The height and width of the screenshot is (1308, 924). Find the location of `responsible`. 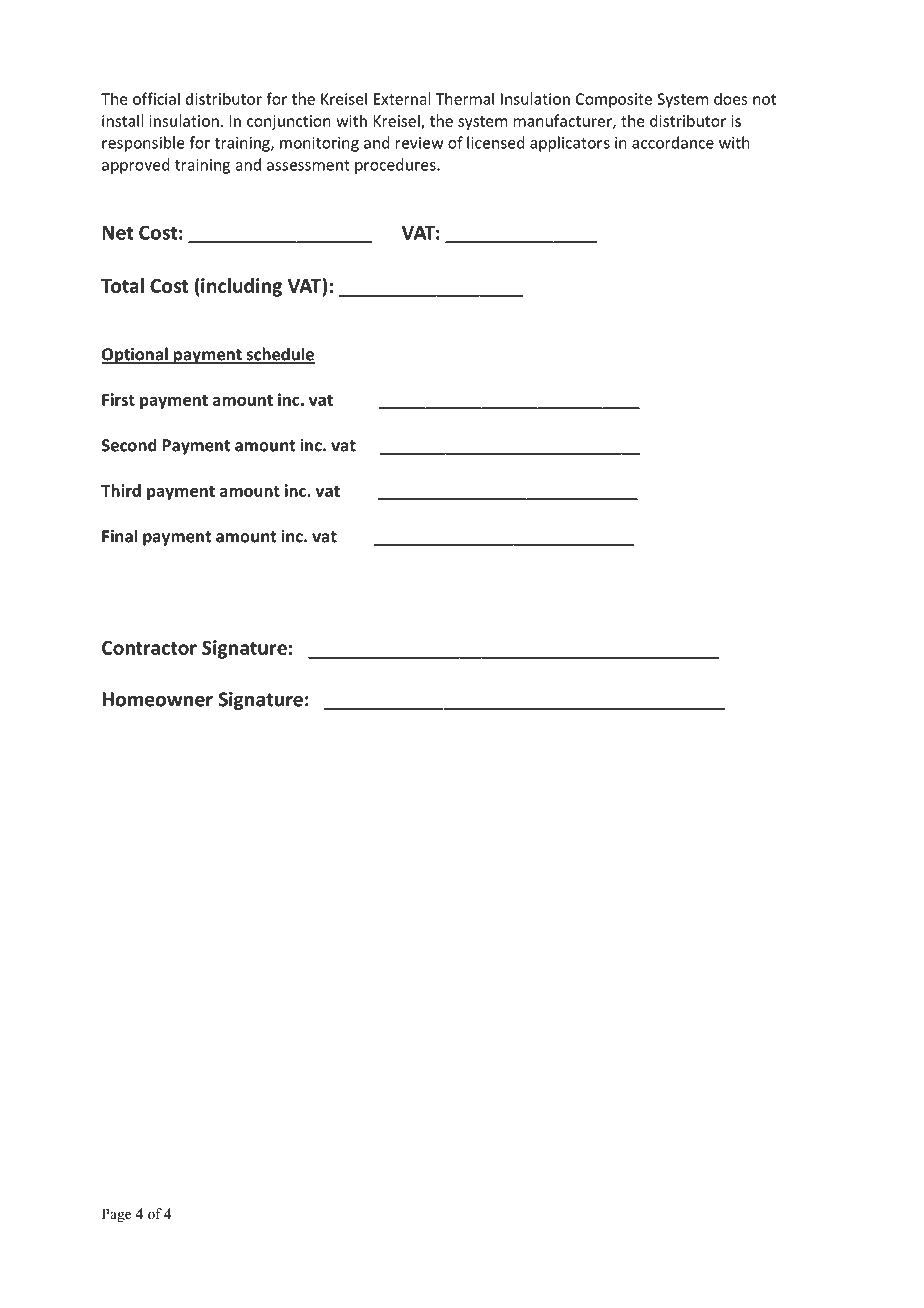

responsible is located at coordinates (143, 144).
